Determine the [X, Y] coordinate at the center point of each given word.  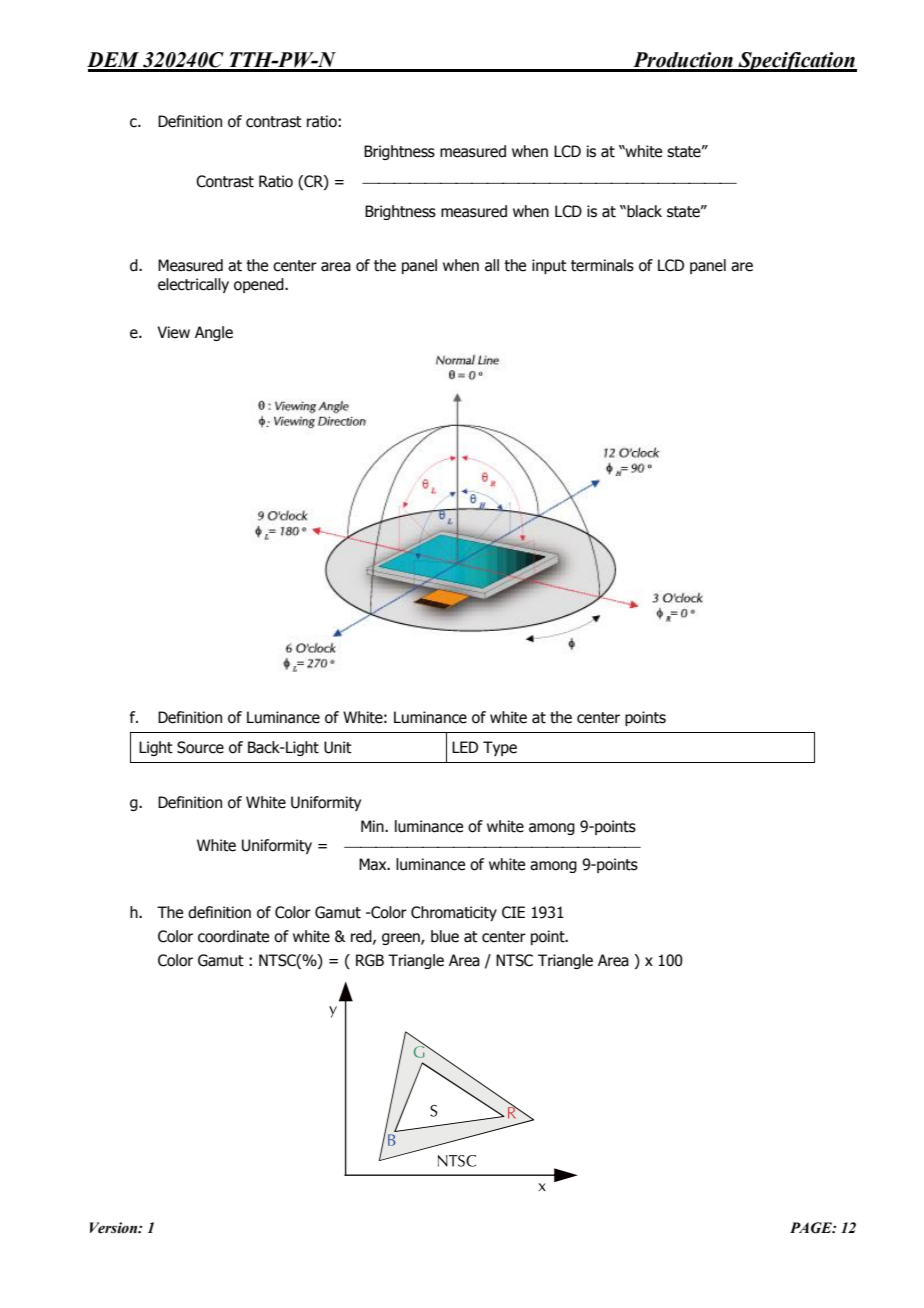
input [549, 266]
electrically [193, 285]
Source [200, 747]
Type [500, 748]
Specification [796, 62]
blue [445, 936]
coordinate [233, 936]
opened [260, 285]
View [173, 332]
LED [465, 747]
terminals [602, 265]
